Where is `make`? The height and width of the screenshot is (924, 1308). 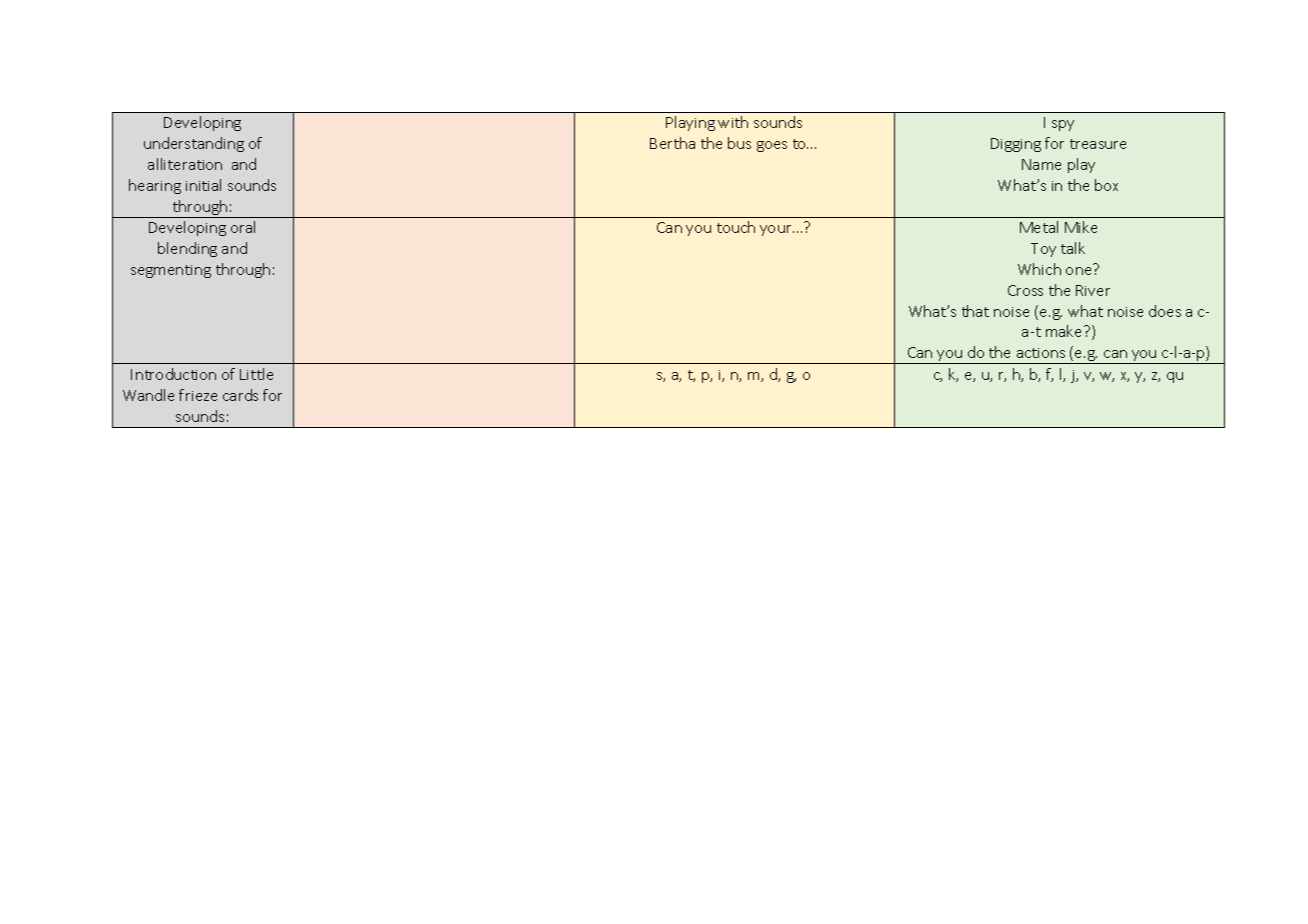 make is located at coordinates (1065, 331).
